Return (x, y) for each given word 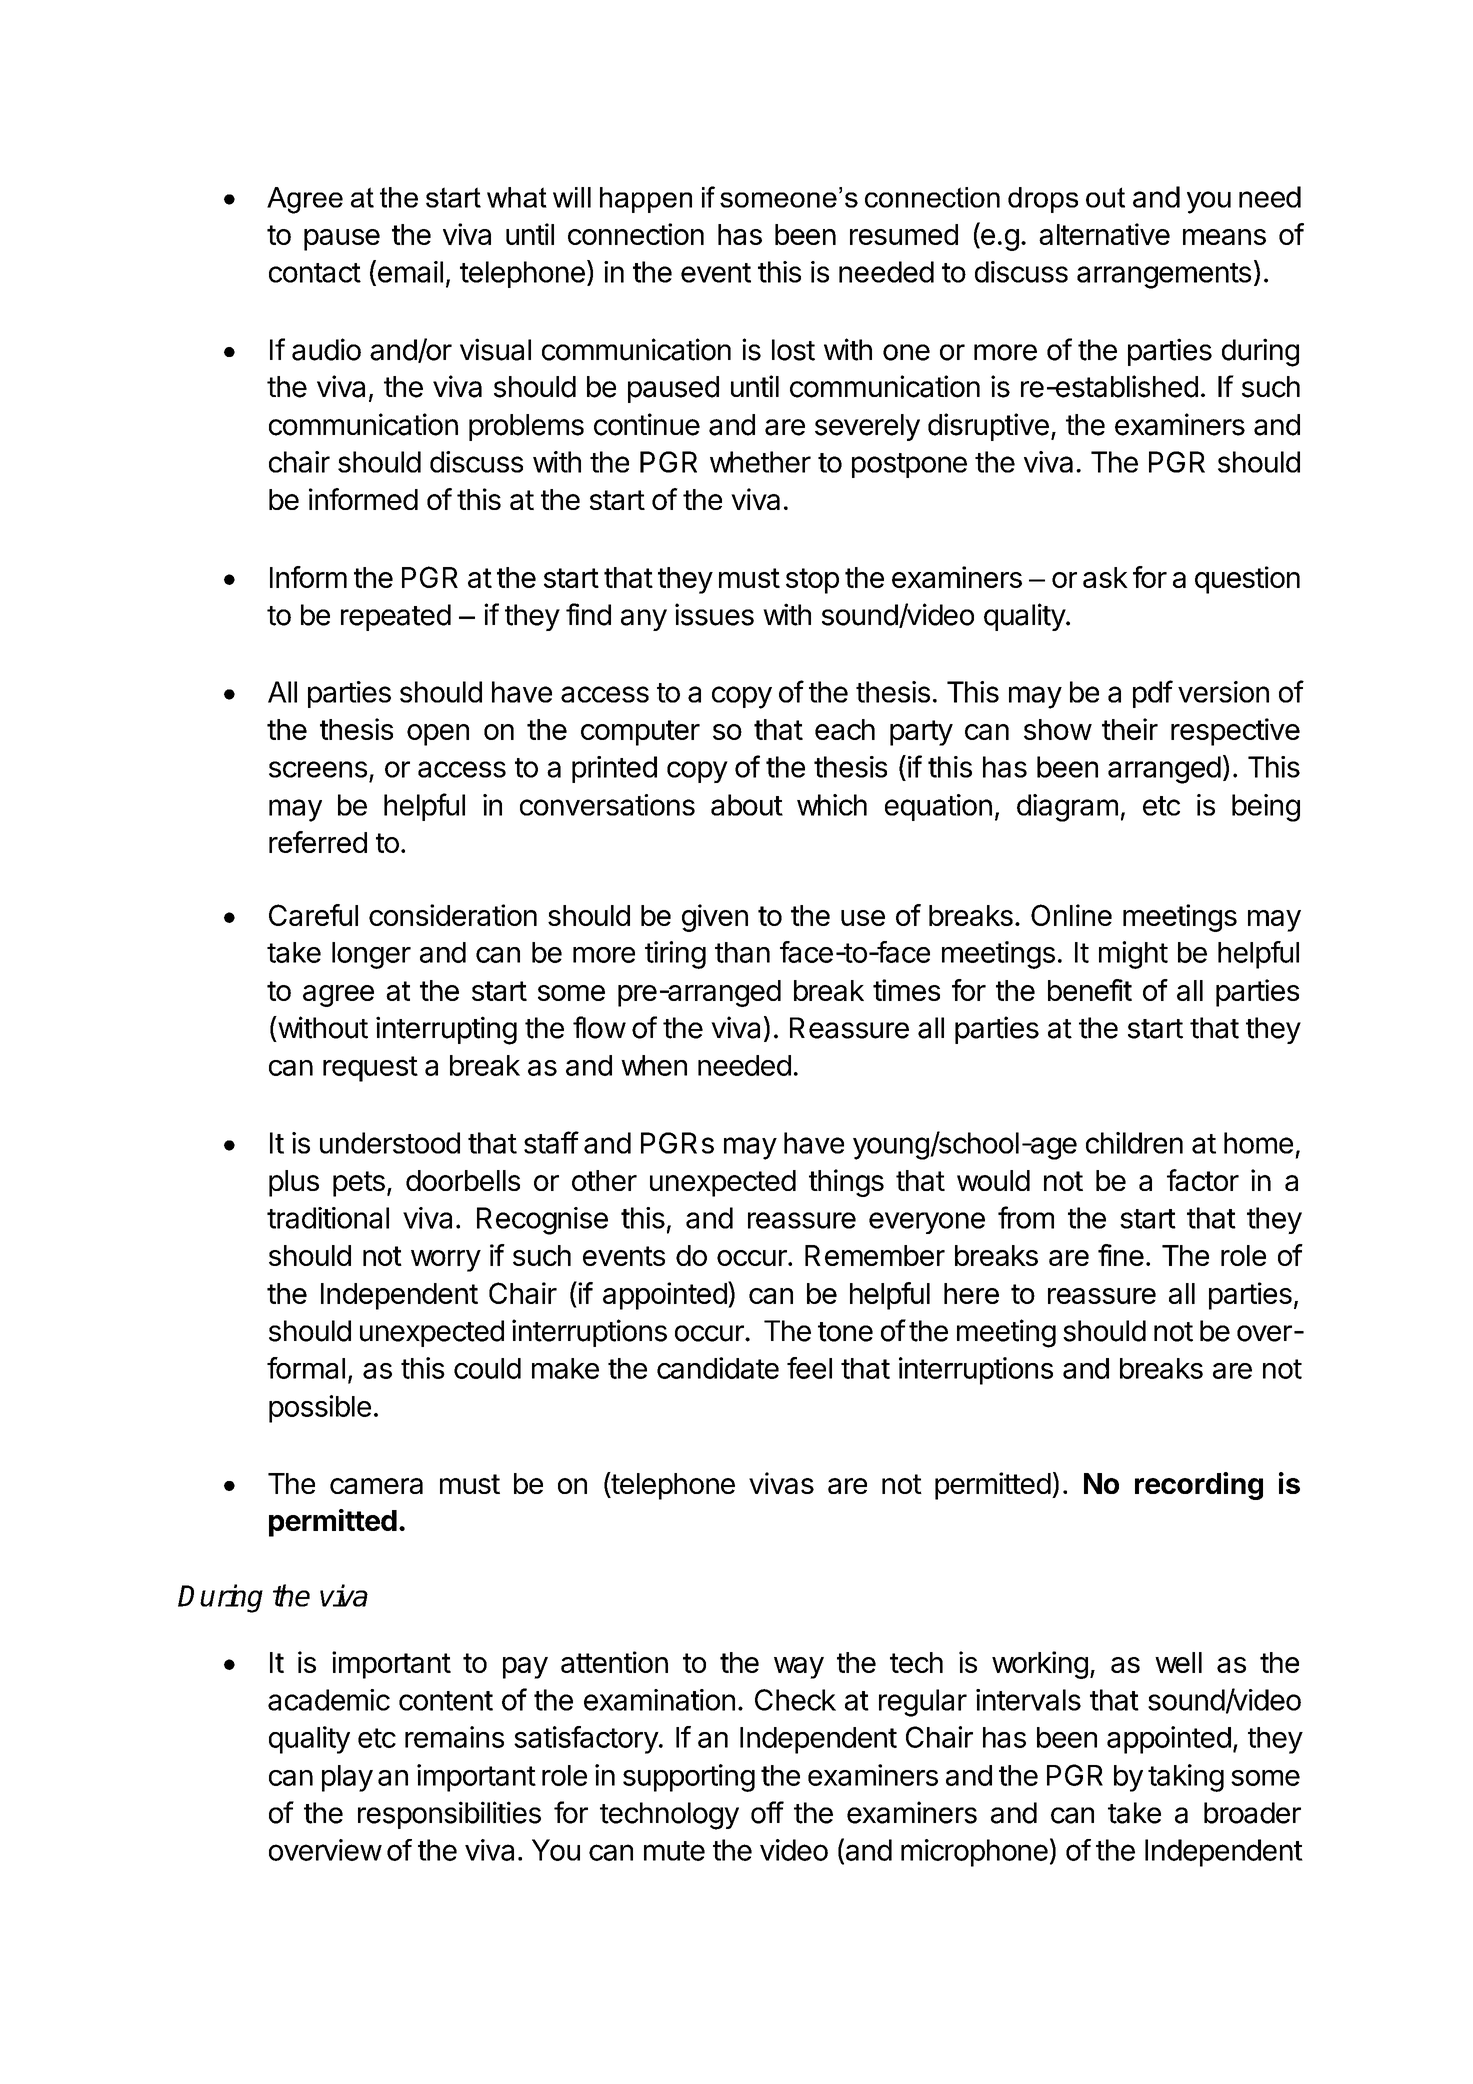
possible (320, 1409)
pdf (1153, 694)
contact (315, 273)
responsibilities (449, 1815)
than (742, 952)
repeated (396, 617)
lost (793, 350)
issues (714, 614)
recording (1199, 1486)
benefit (1090, 990)
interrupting (446, 1030)
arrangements (1164, 276)
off (767, 1812)
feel (809, 1368)
